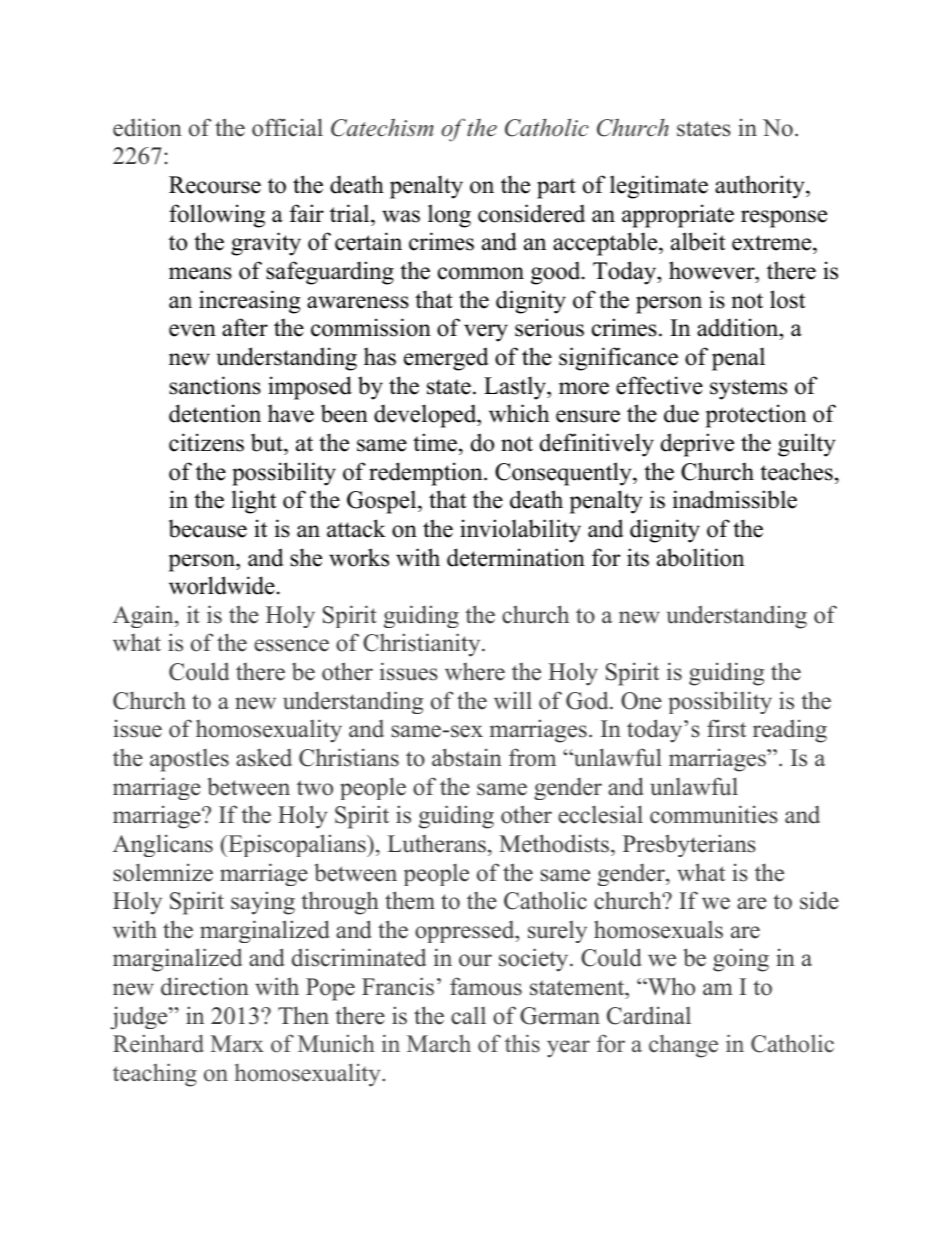 The image size is (952, 1233). Describe the element at coordinates (245, 327) in the page. I see `after` at that location.
